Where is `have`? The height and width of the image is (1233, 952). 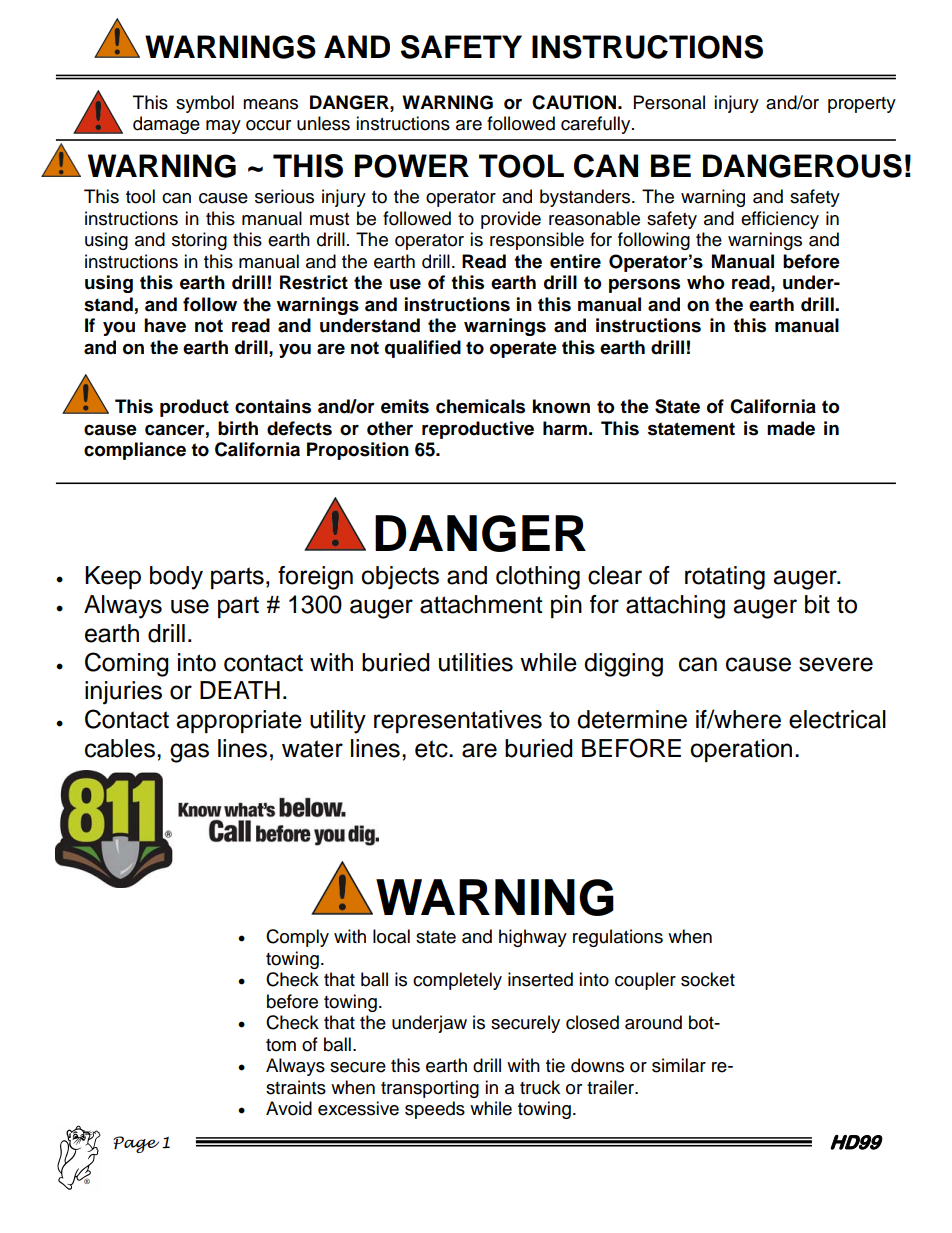 have is located at coordinates (165, 325).
